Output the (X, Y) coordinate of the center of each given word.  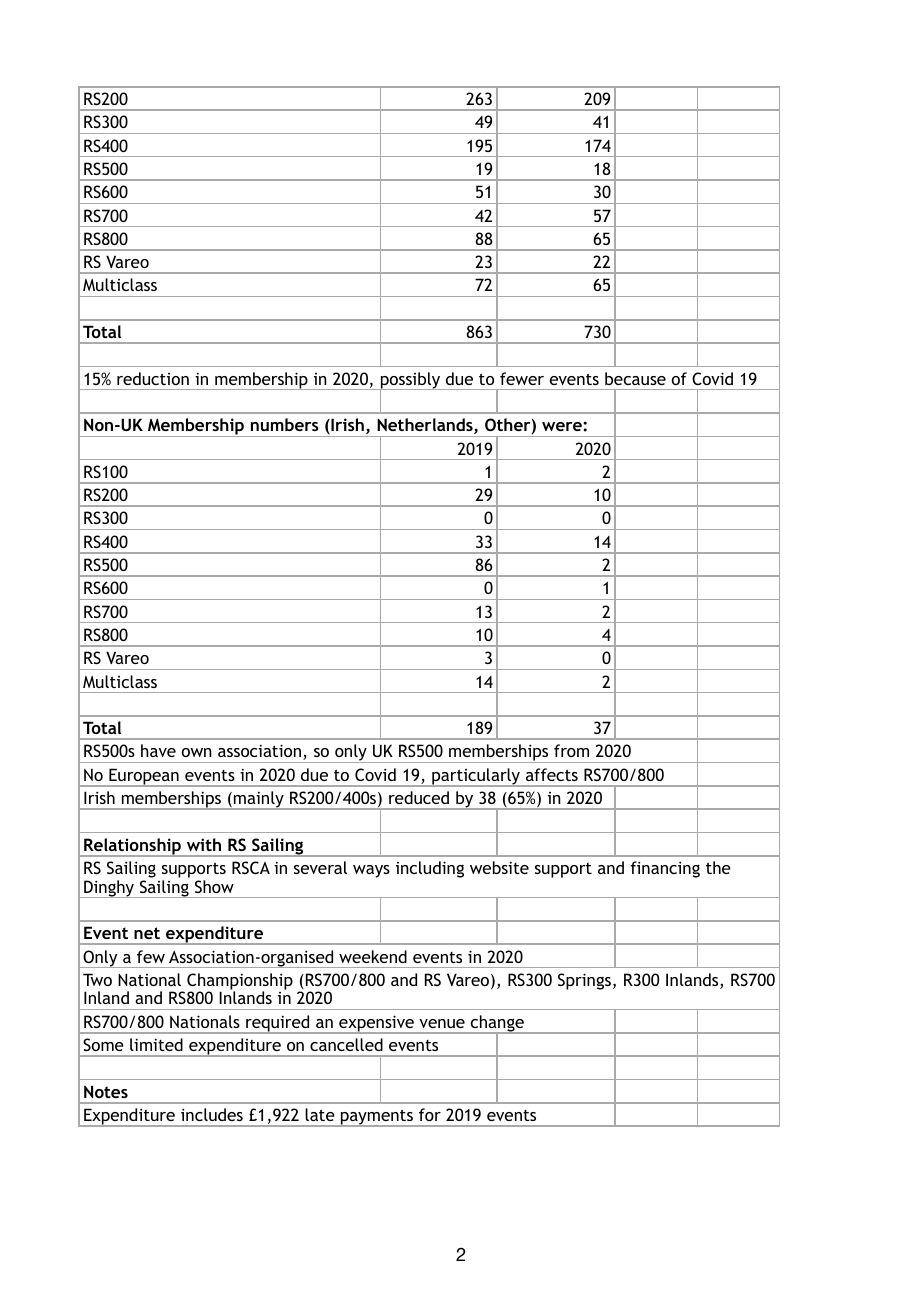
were (563, 426)
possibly (411, 381)
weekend (373, 956)
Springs (584, 981)
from (571, 750)
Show (214, 886)
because (635, 378)
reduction (153, 378)
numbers (285, 424)
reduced (419, 797)
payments (377, 1118)
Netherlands (426, 426)
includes (212, 1114)
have (158, 750)
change (497, 1024)
